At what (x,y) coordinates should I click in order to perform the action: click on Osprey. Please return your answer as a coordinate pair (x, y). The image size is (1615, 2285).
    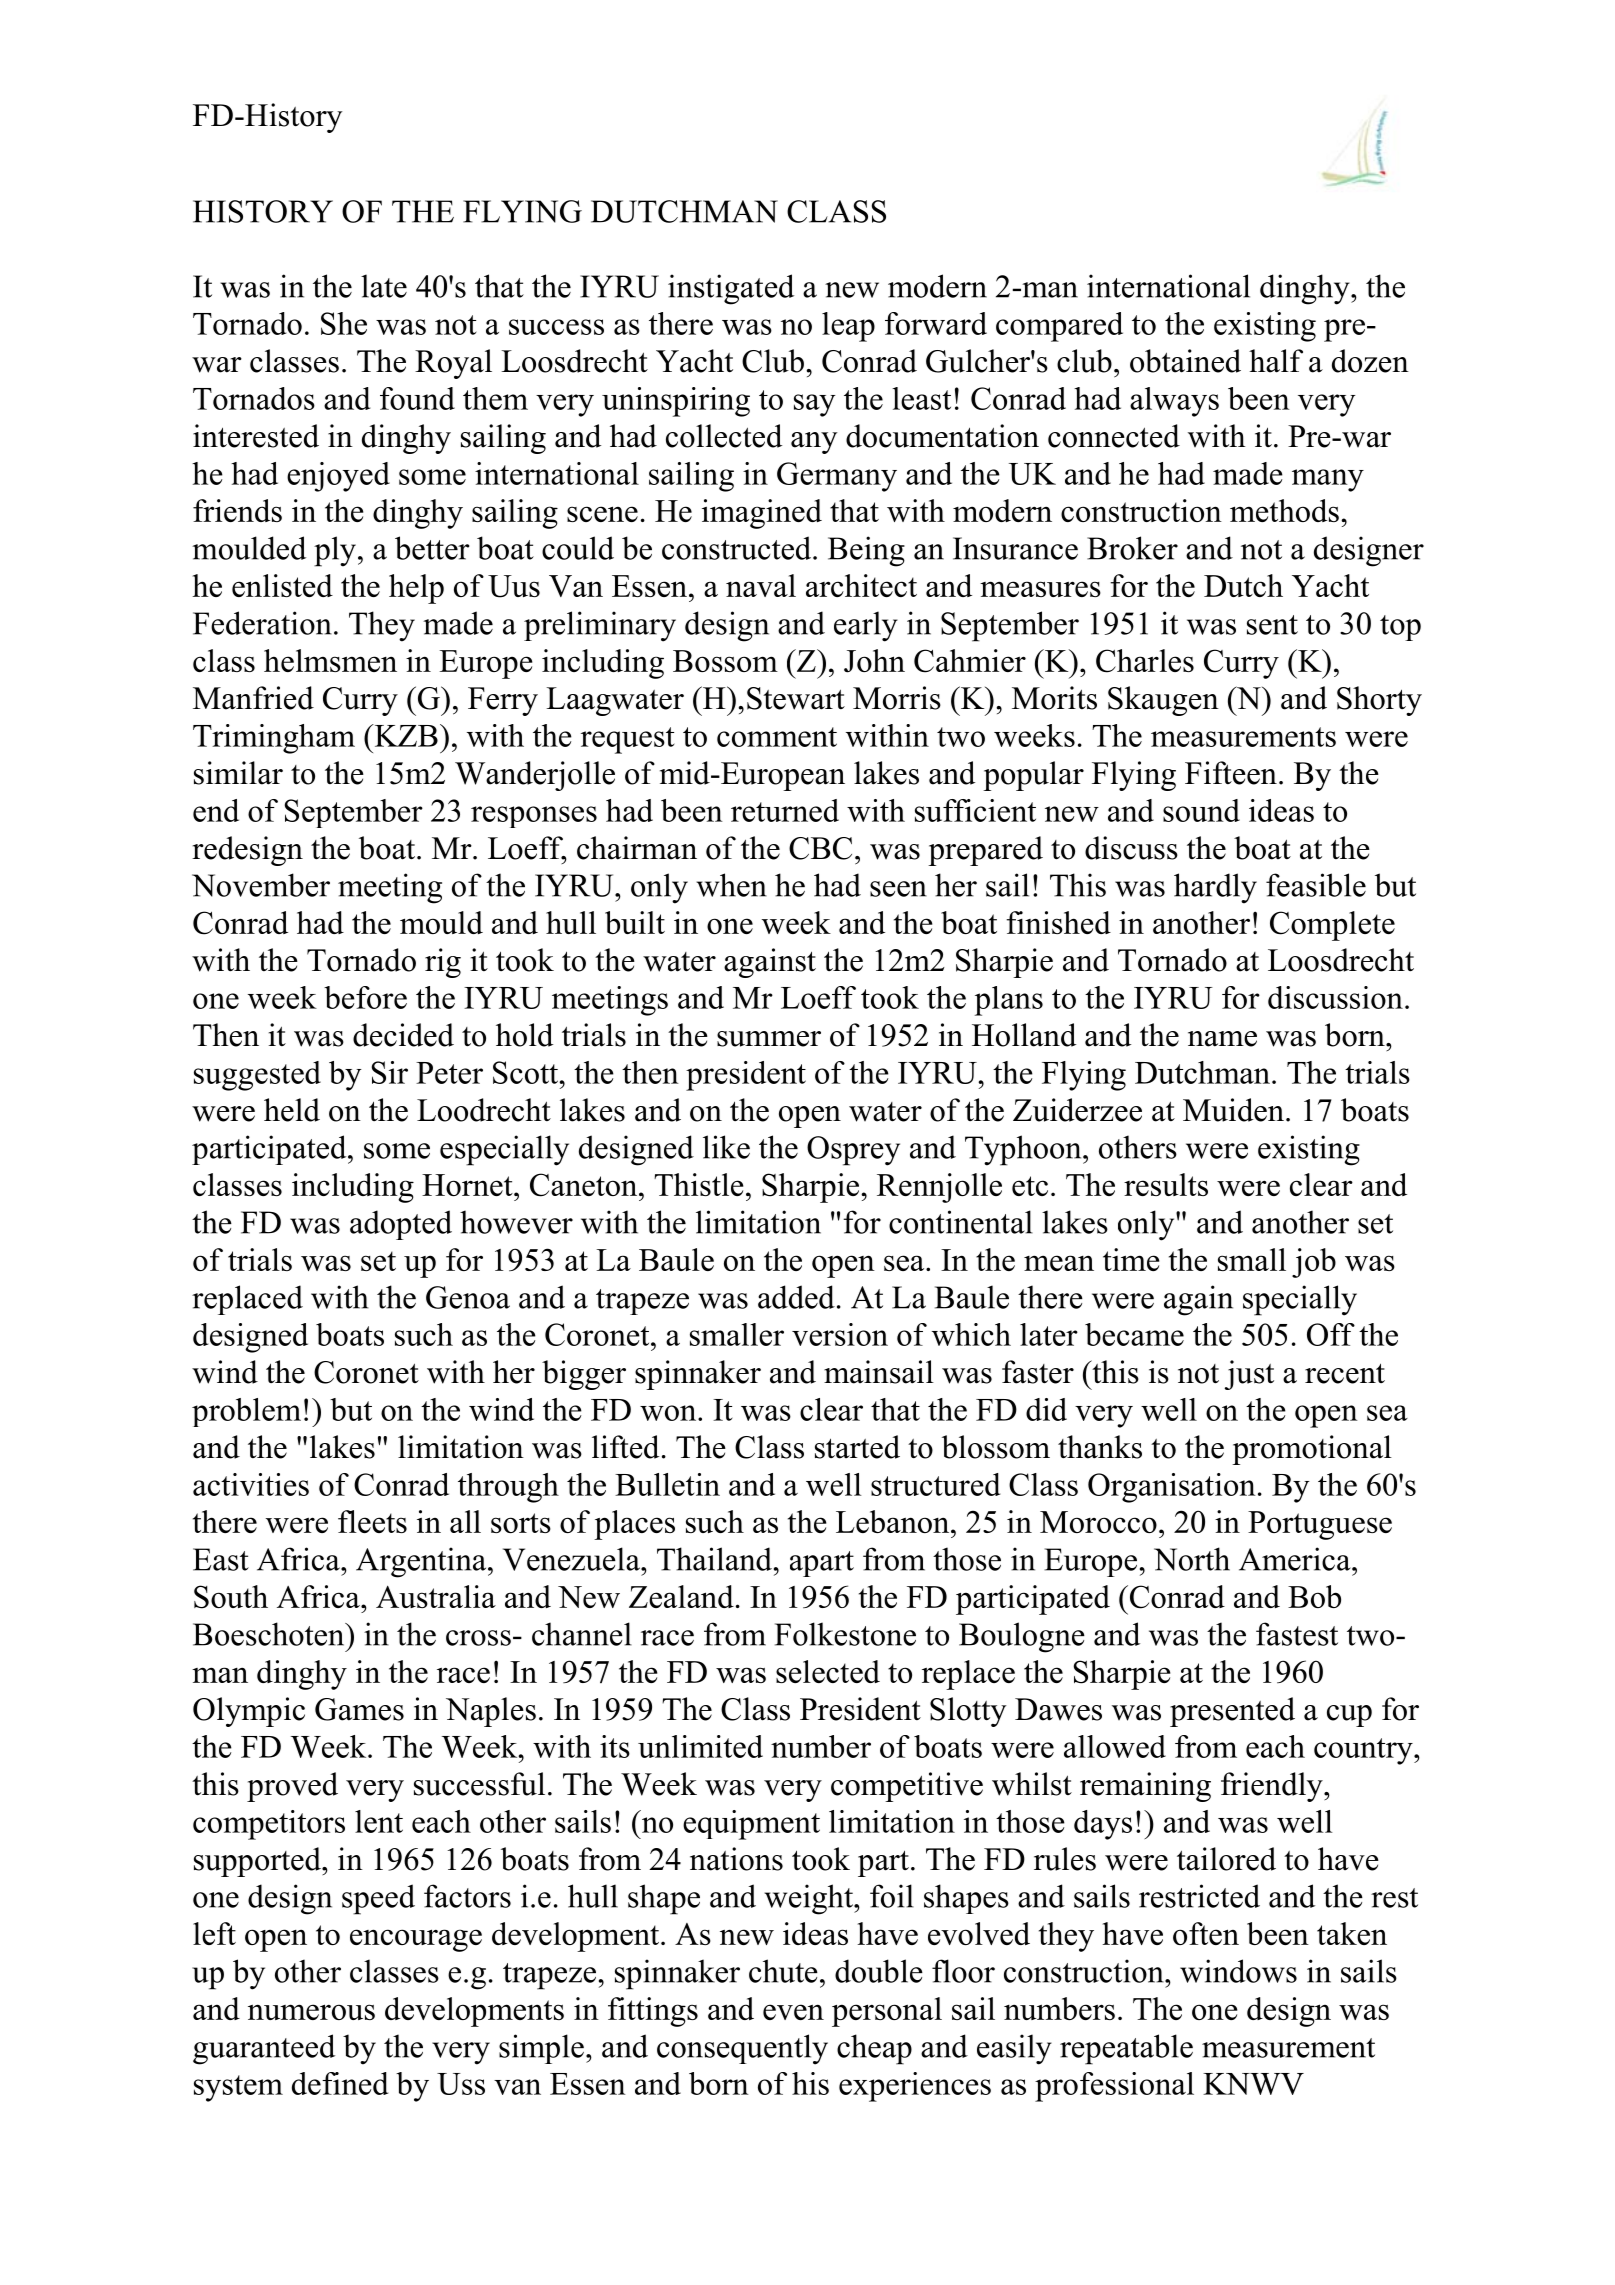
    Looking at the image, I should click on (853, 1151).
